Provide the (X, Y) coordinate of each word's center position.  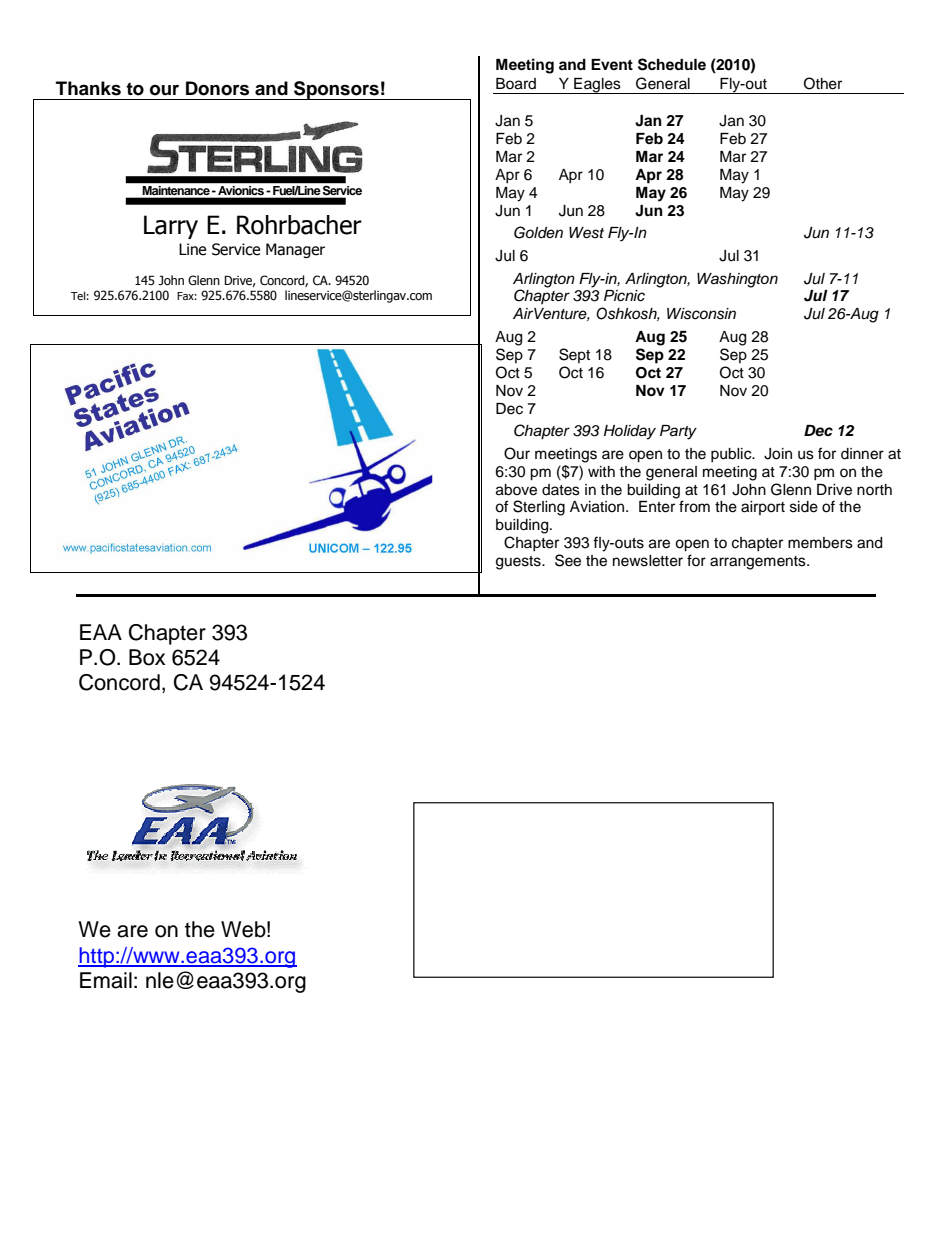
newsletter (648, 561)
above (516, 490)
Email (106, 980)
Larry (171, 227)
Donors (217, 88)
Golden (538, 232)
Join (778, 454)
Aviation (598, 507)
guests (519, 563)
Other (823, 83)
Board (516, 84)
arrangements (759, 563)
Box (147, 657)
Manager (295, 250)
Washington (737, 280)
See (568, 560)
